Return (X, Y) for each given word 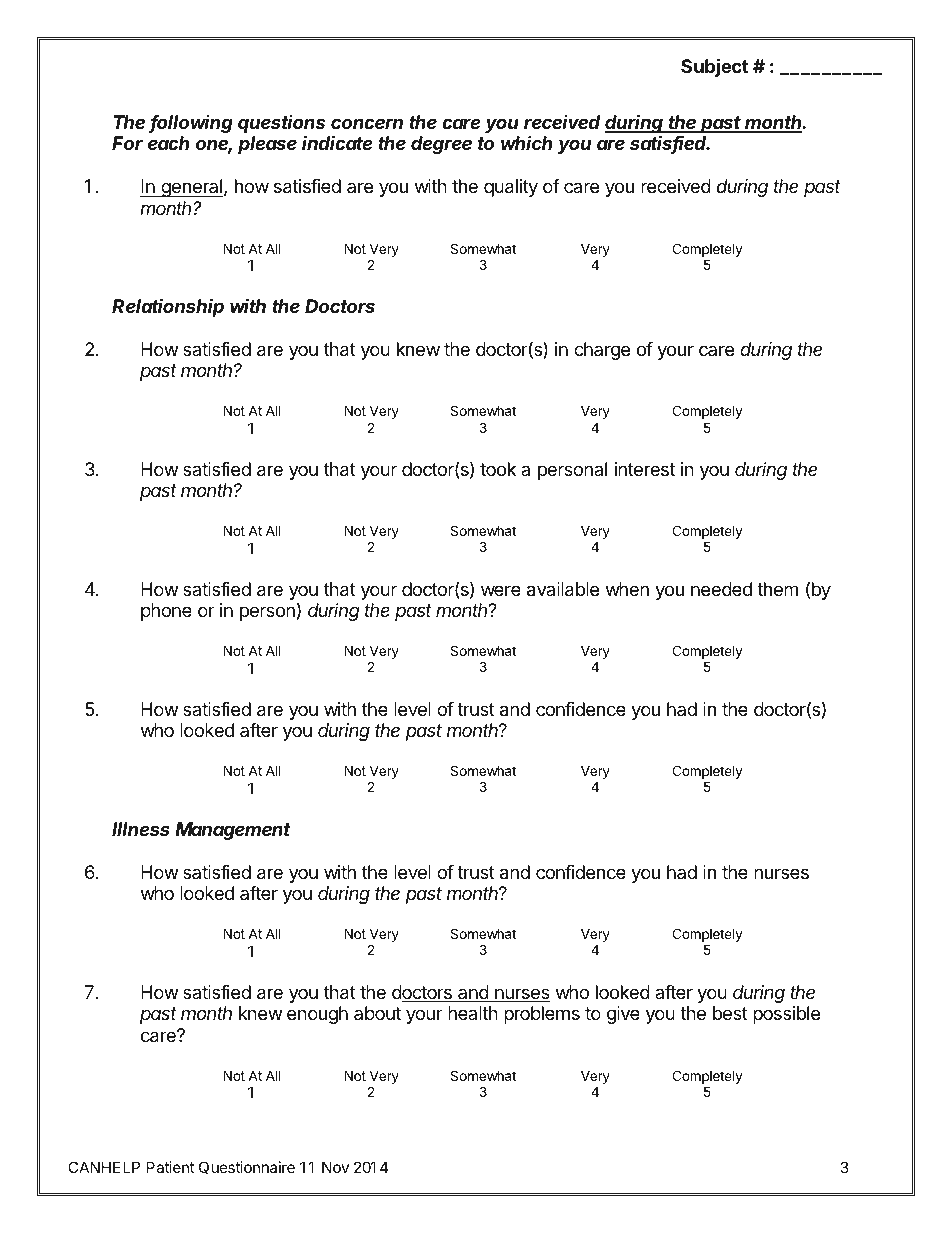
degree (441, 145)
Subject (714, 67)
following (191, 123)
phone (166, 612)
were (501, 590)
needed (721, 589)
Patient (170, 1167)
